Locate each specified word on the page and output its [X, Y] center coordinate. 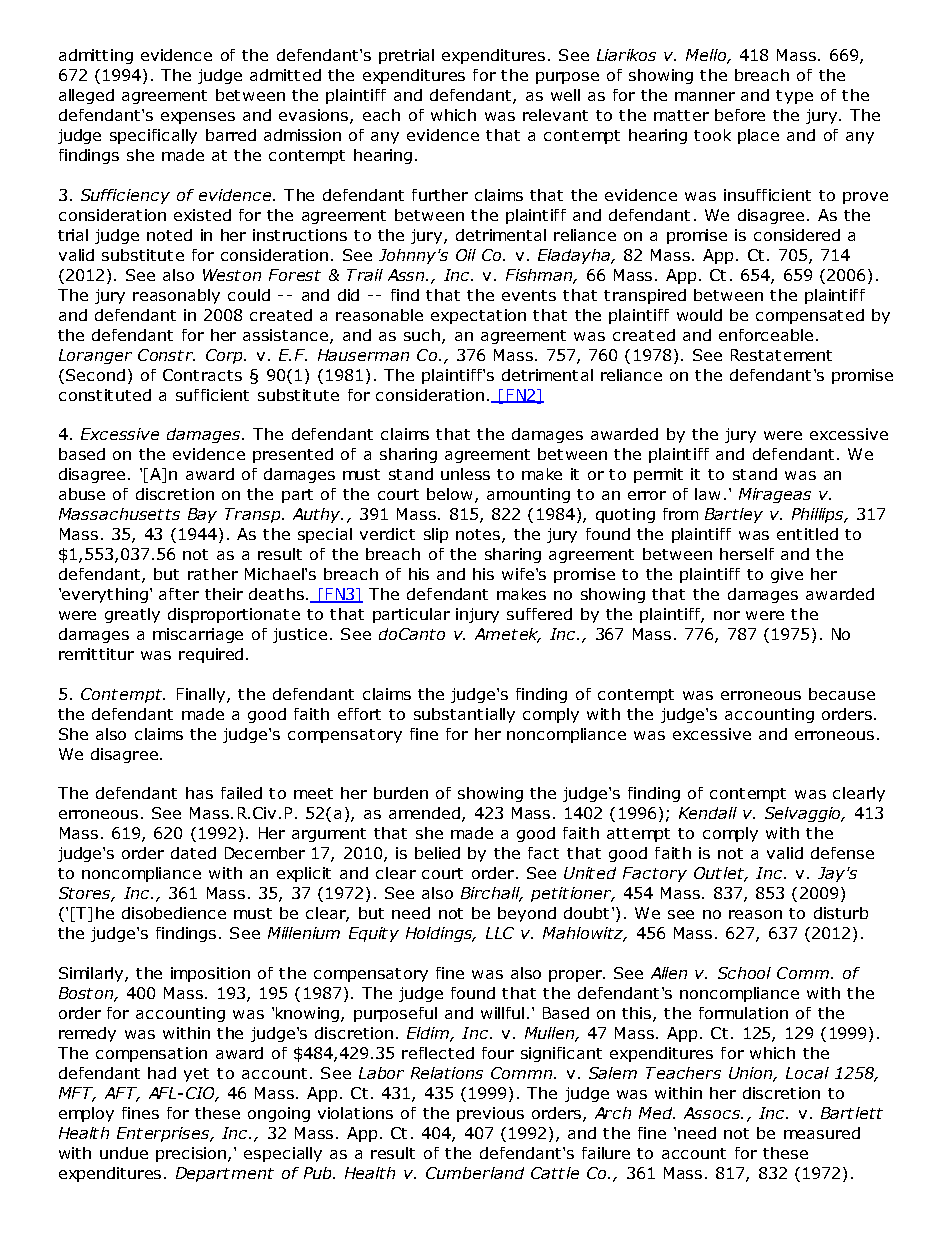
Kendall [708, 813]
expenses [198, 118]
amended [424, 813]
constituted [105, 395]
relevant [555, 115]
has [199, 793]
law [707, 494]
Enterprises [164, 1134]
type [794, 97]
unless [465, 474]
